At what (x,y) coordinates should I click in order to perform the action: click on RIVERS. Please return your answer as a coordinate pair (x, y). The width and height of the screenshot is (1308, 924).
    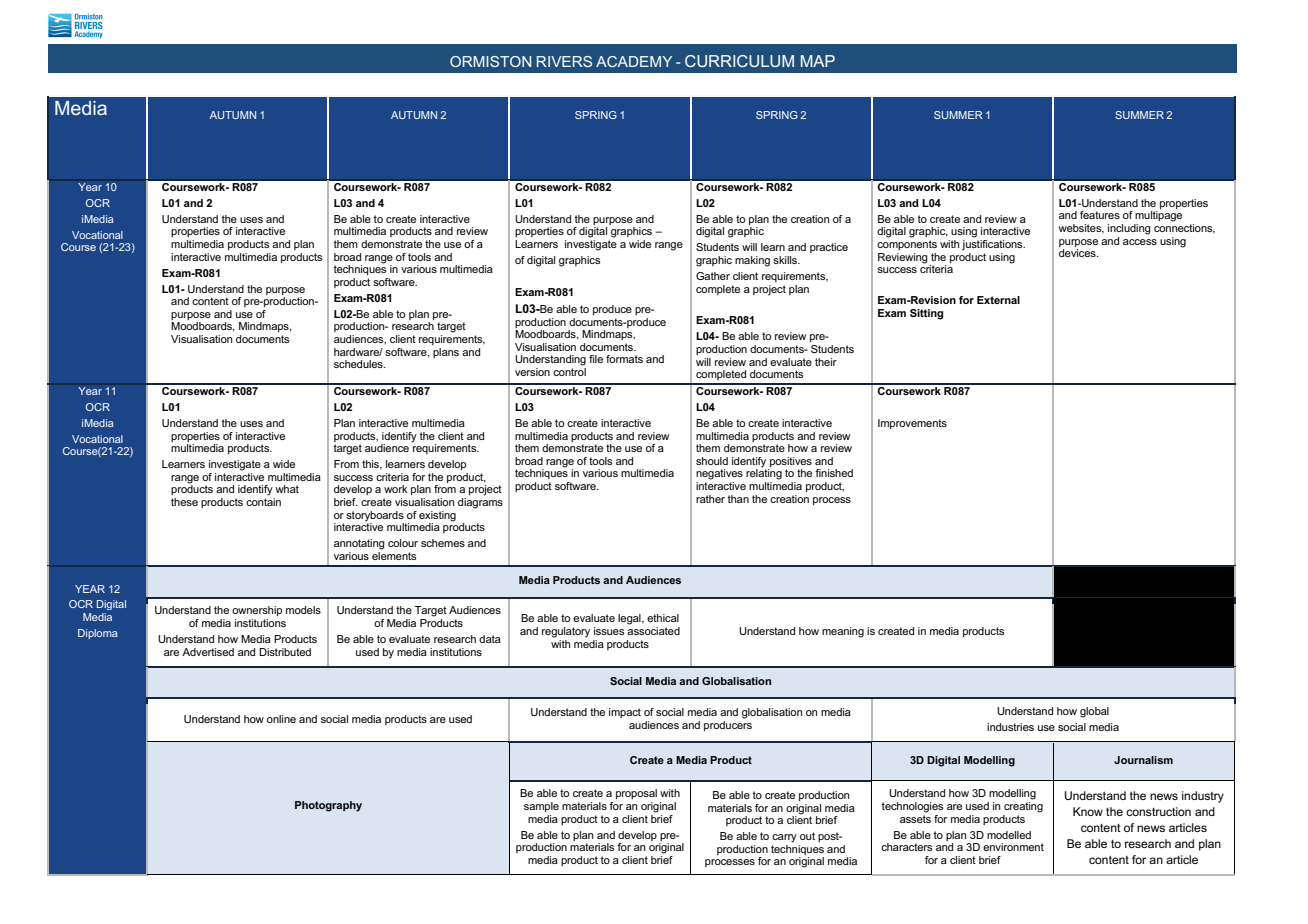
    Looking at the image, I should click on (564, 61).
